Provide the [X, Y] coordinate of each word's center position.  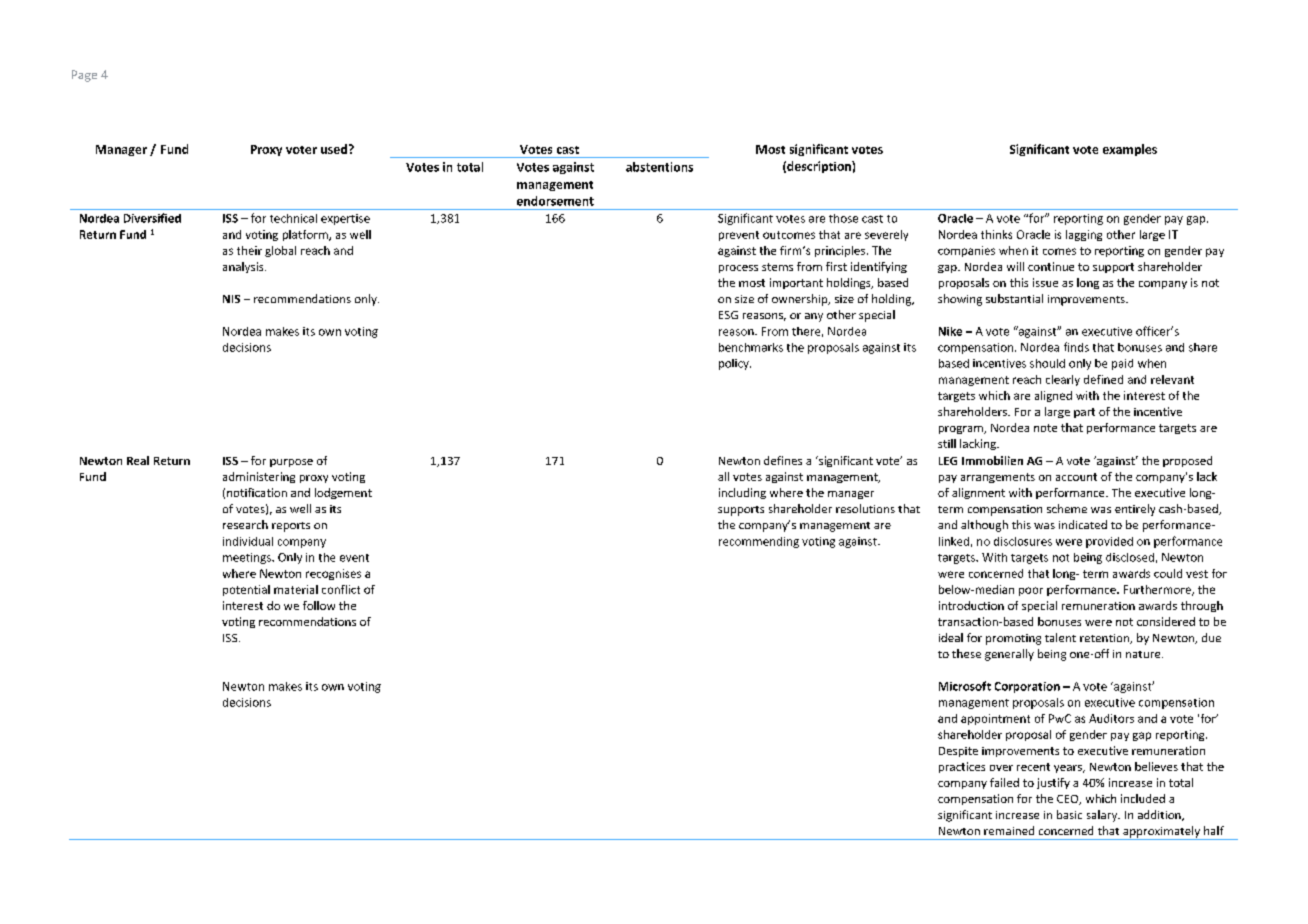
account [1076, 477]
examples [1130, 150]
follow [319, 605]
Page [84, 76]
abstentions [659, 167]
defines [783, 460]
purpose [291, 463]
